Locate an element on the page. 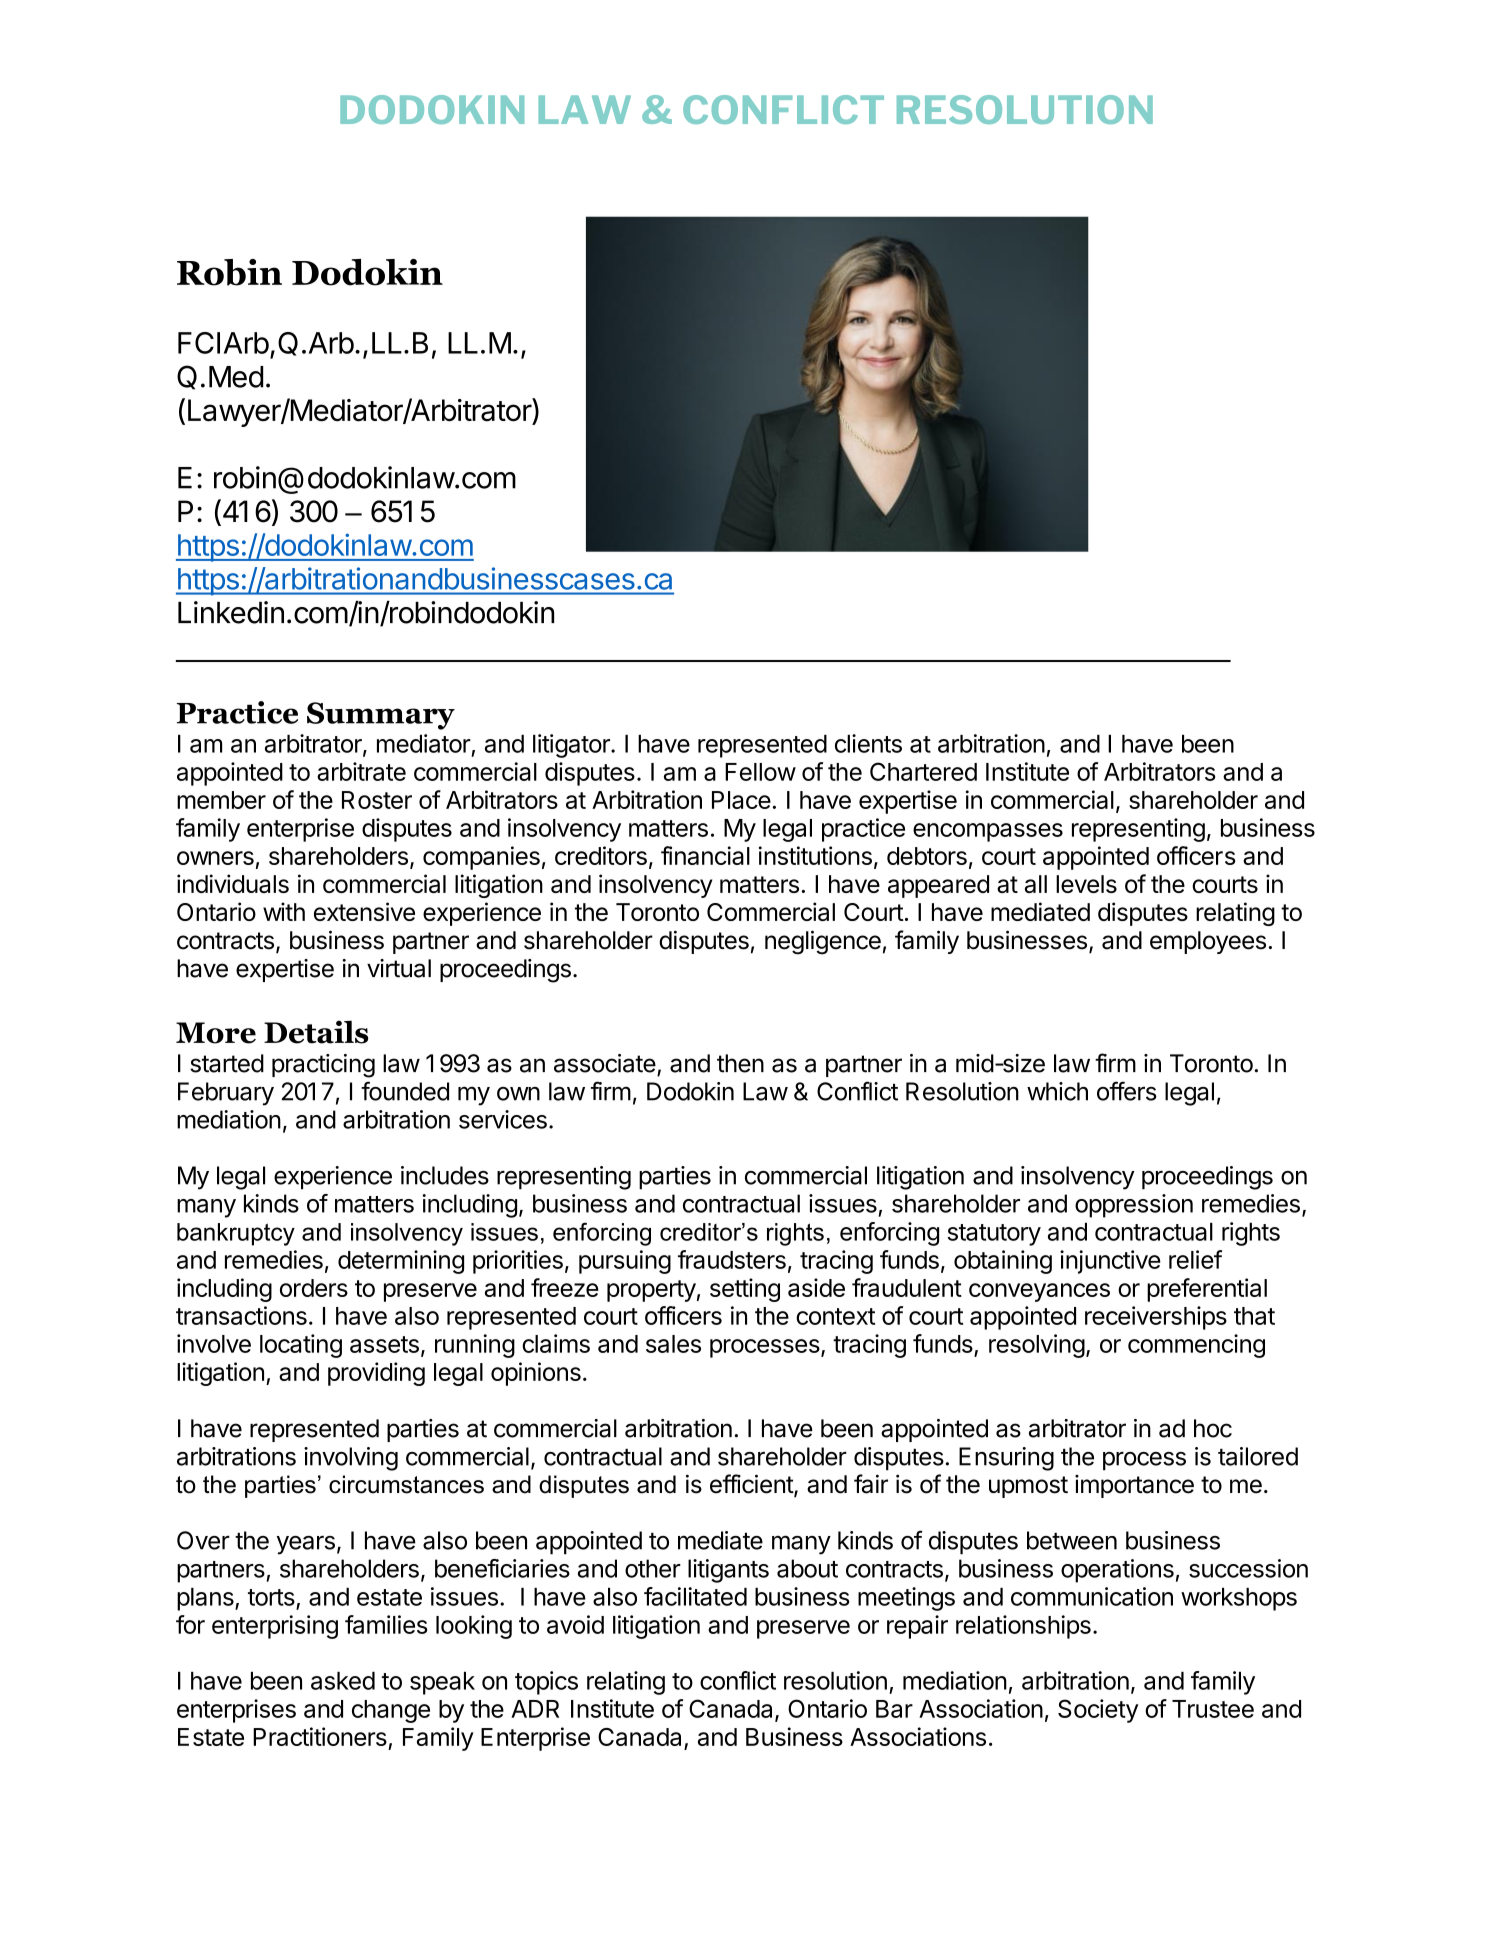  offers is located at coordinates (1127, 1091).
